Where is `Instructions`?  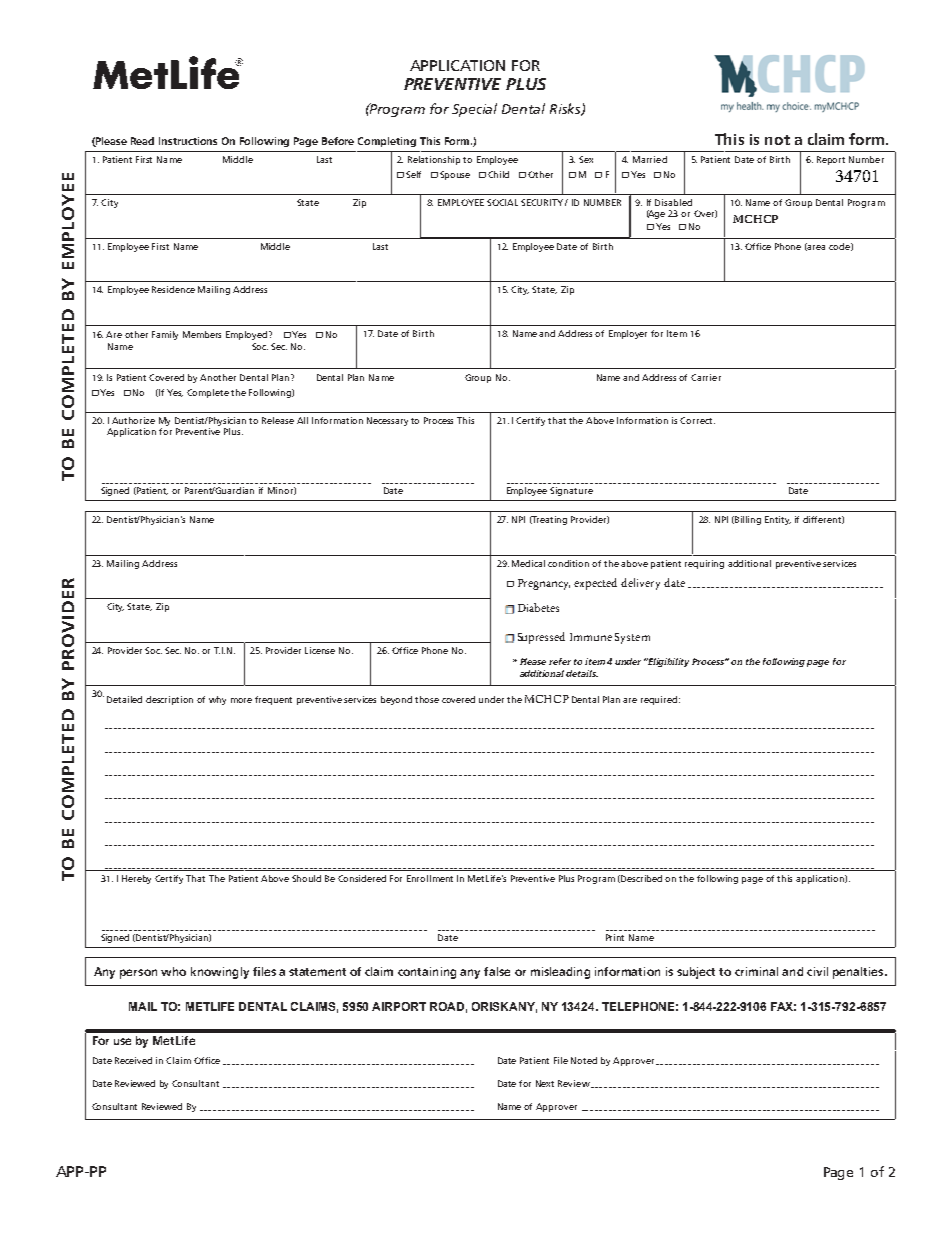 Instructions is located at coordinates (188, 141).
